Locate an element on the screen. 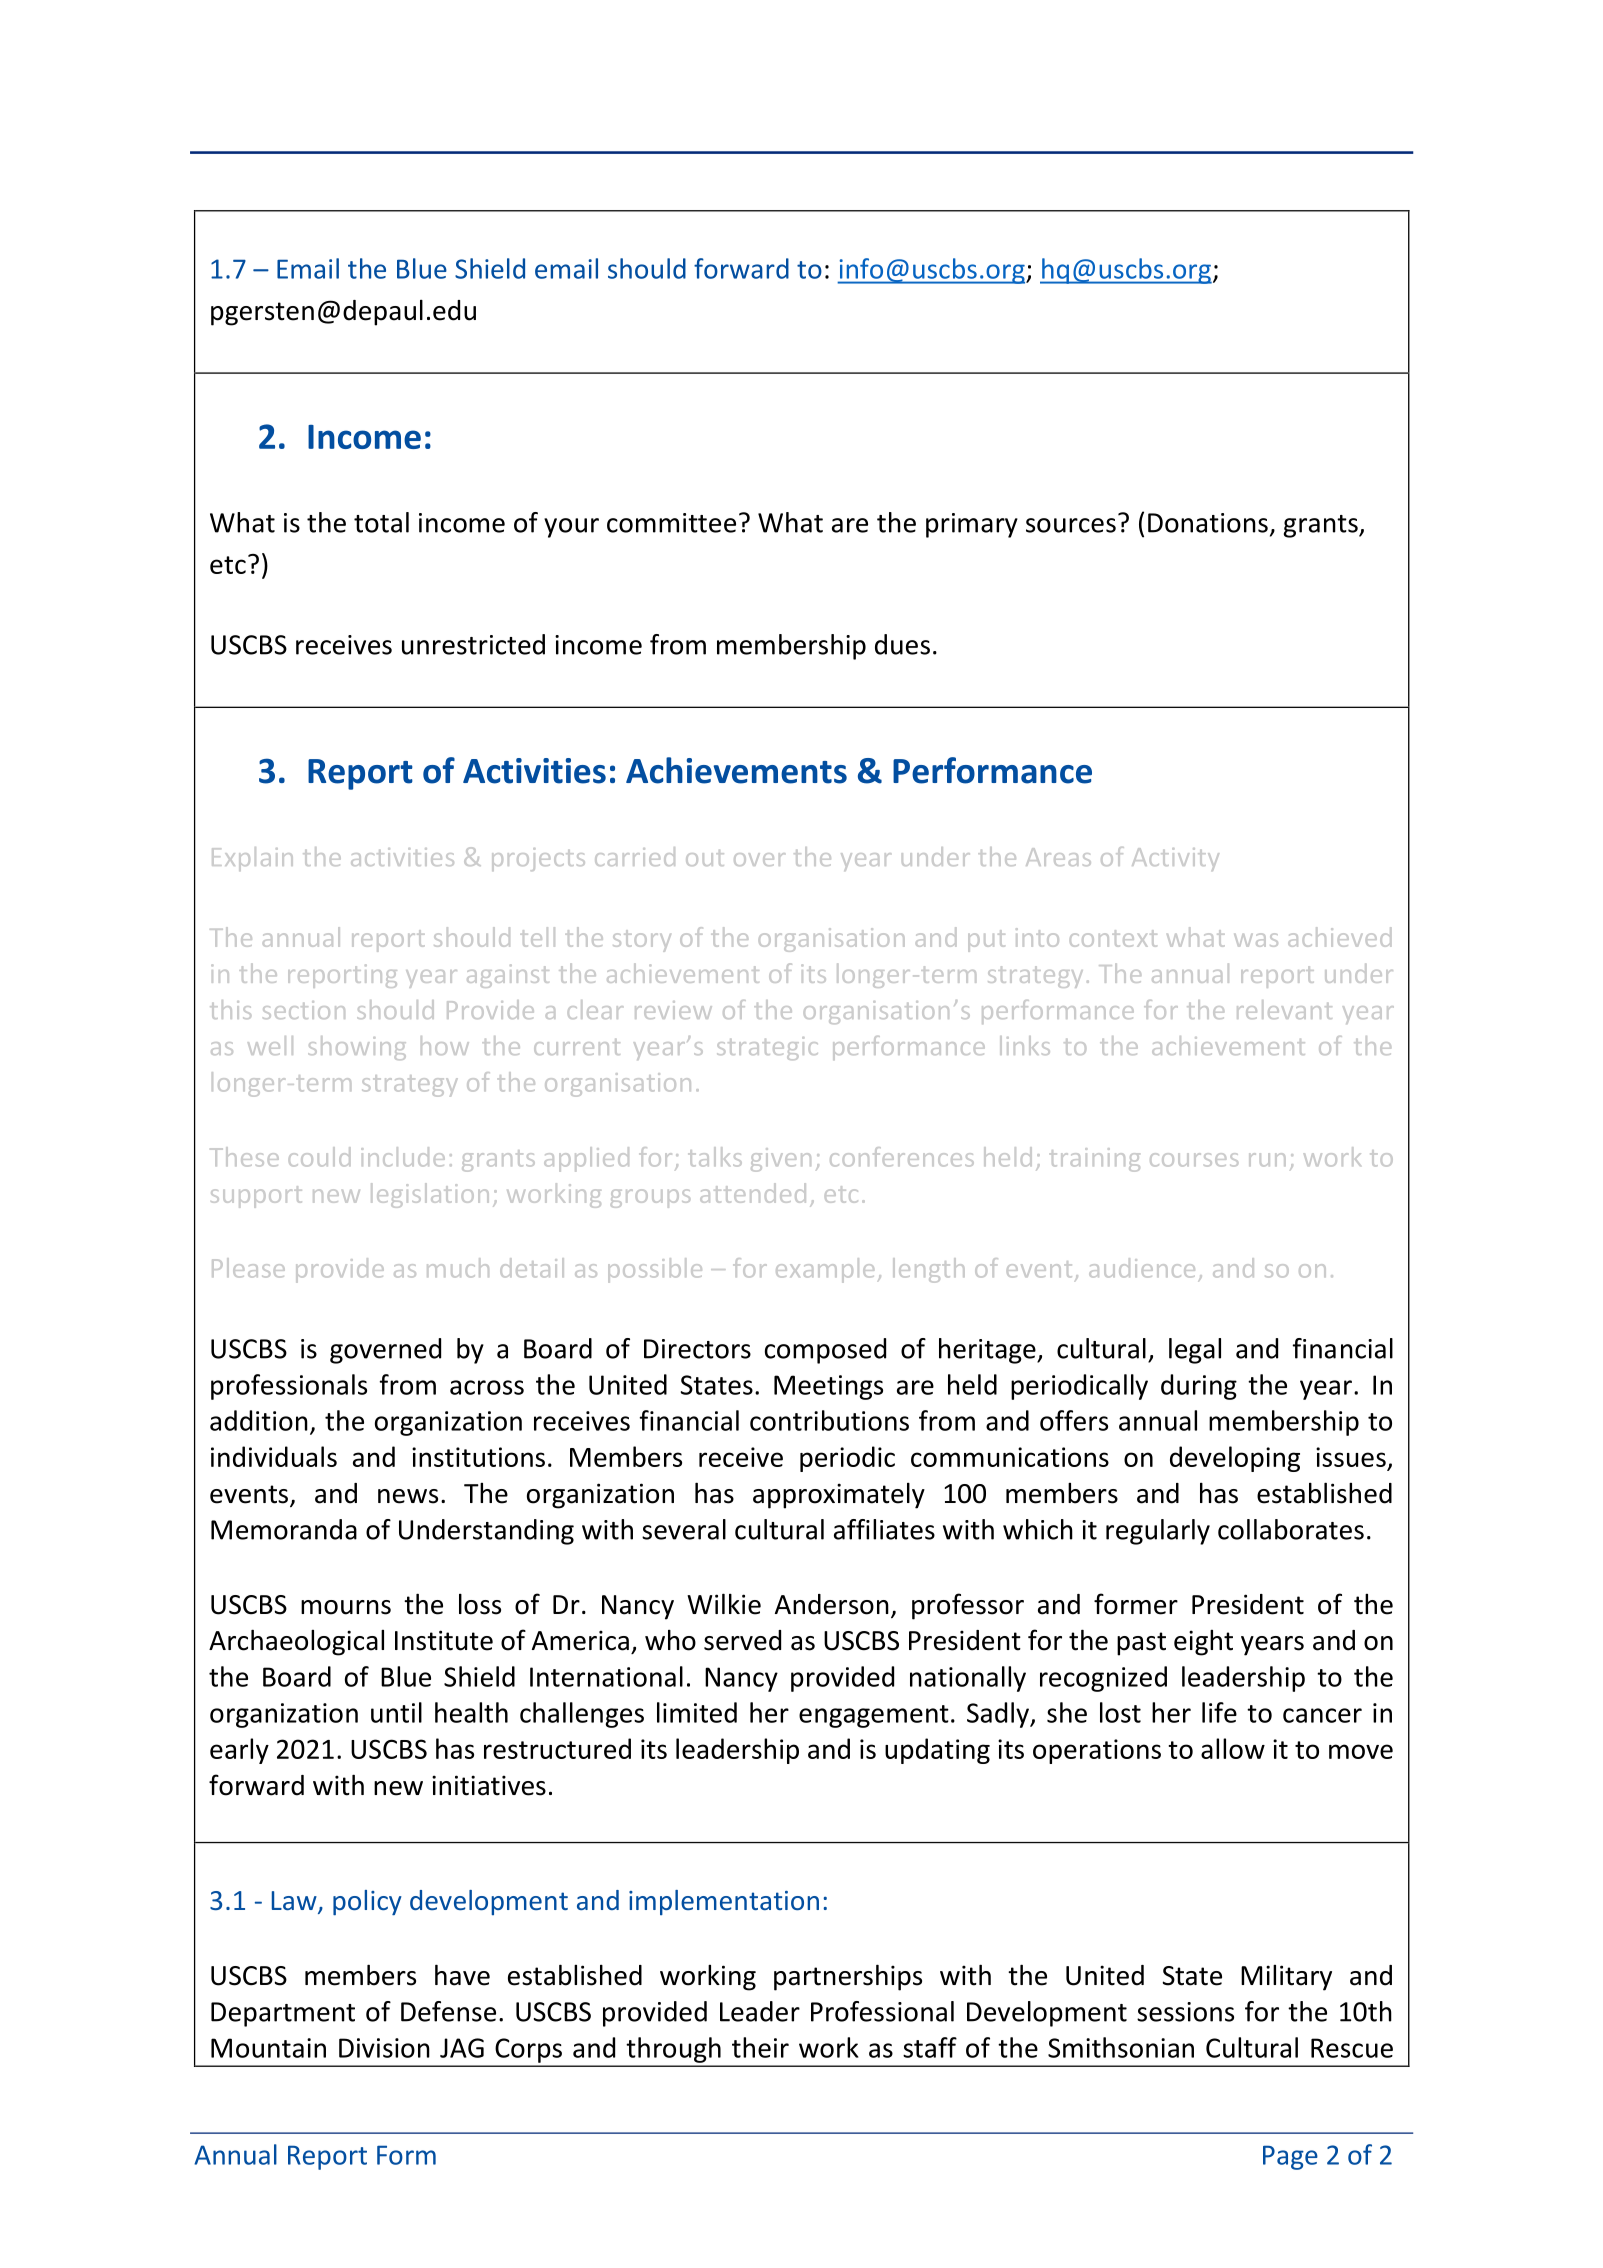 Image resolution: width=1603 pixels, height=2268 pixels. much is located at coordinates (458, 1268).
